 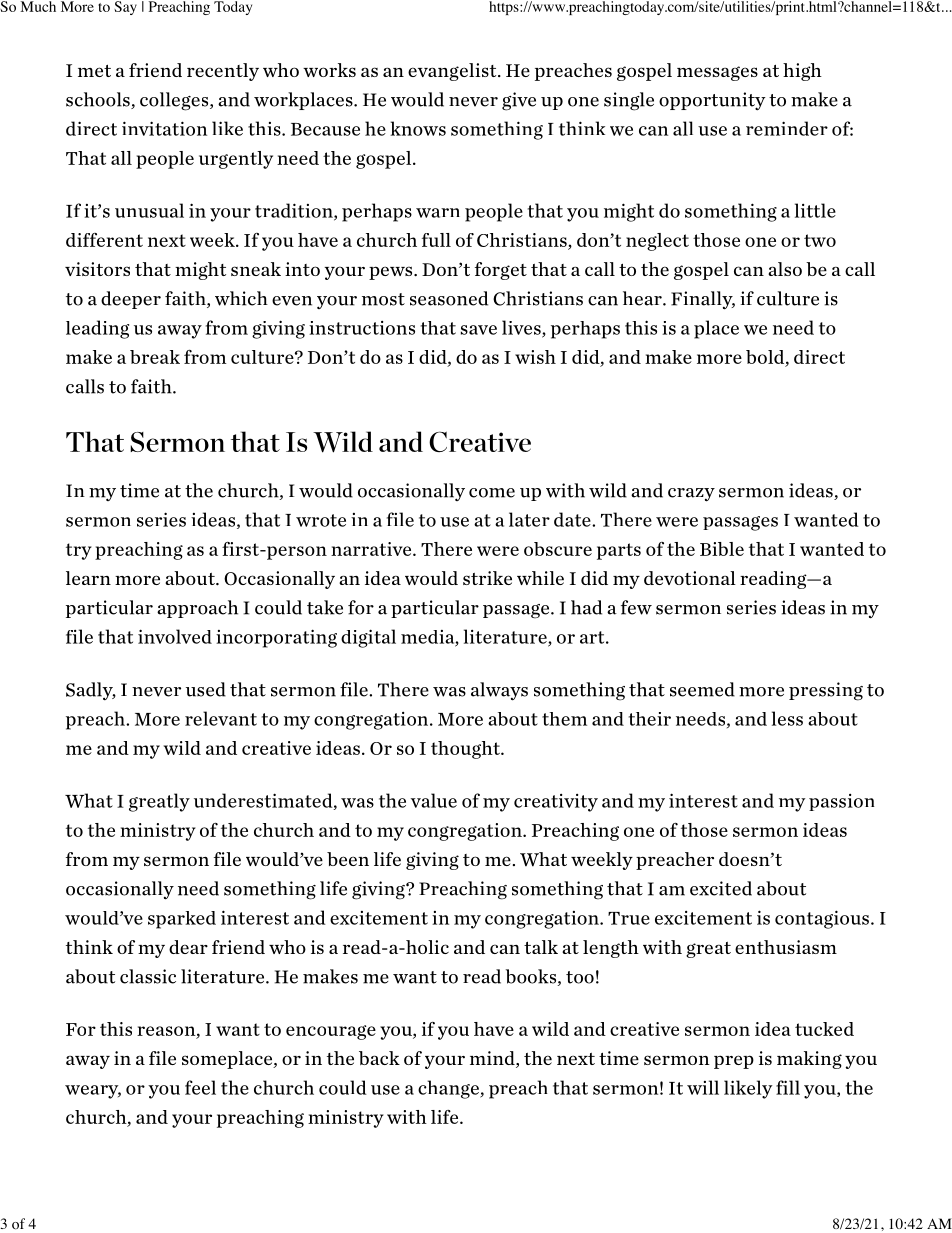 I want to click on strike, so click(x=487, y=578).
